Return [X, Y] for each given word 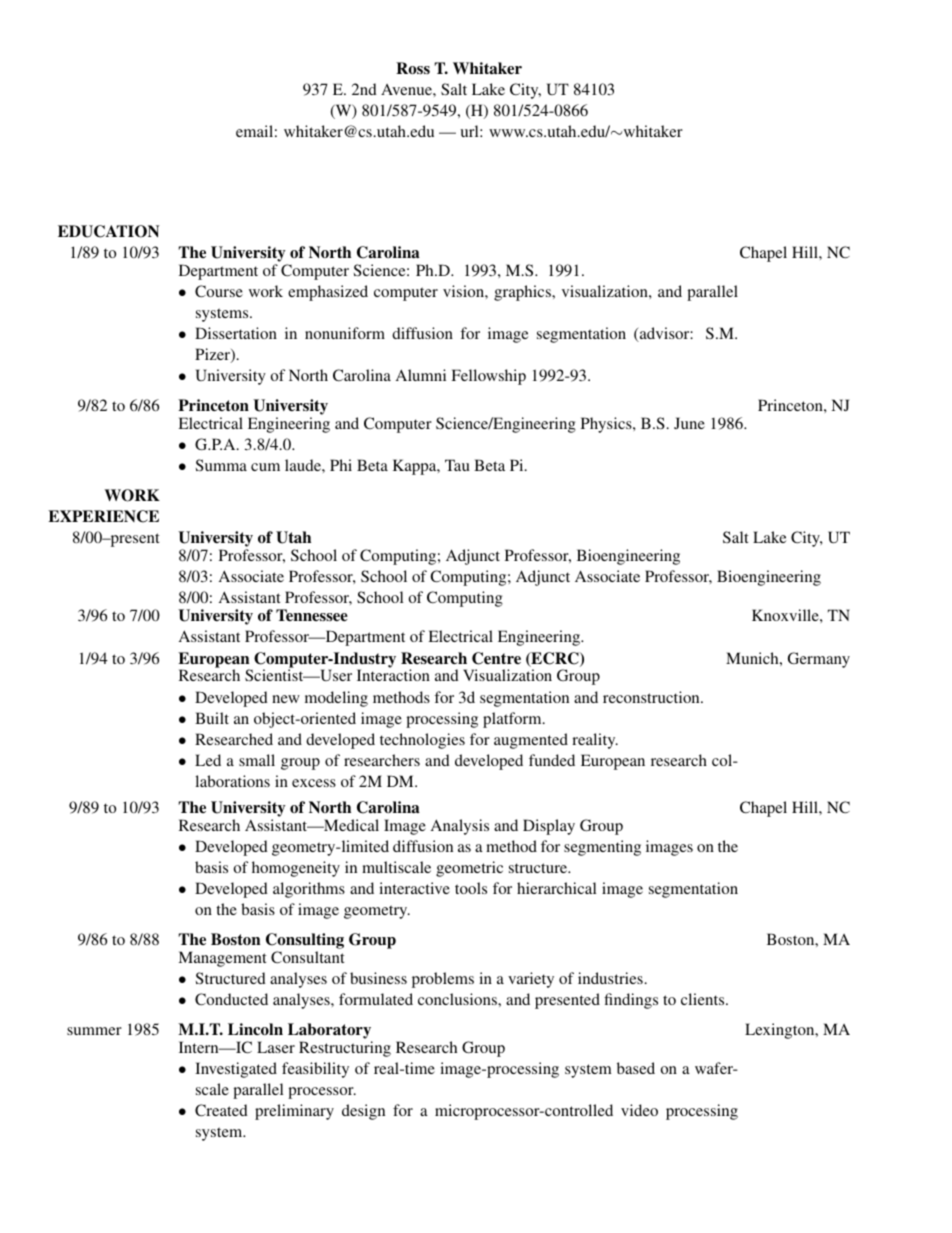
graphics [523, 293]
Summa [221, 465]
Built [212, 718]
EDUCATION [108, 231]
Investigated [236, 1070]
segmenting [602, 848]
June [689, 423]
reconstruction [652, 697]
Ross [413, 68]
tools [471, 888]
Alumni [421, 375]
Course [219, 291]
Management [222, 959]
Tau [457, 465]
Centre [496, 658]
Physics [607, 425]
